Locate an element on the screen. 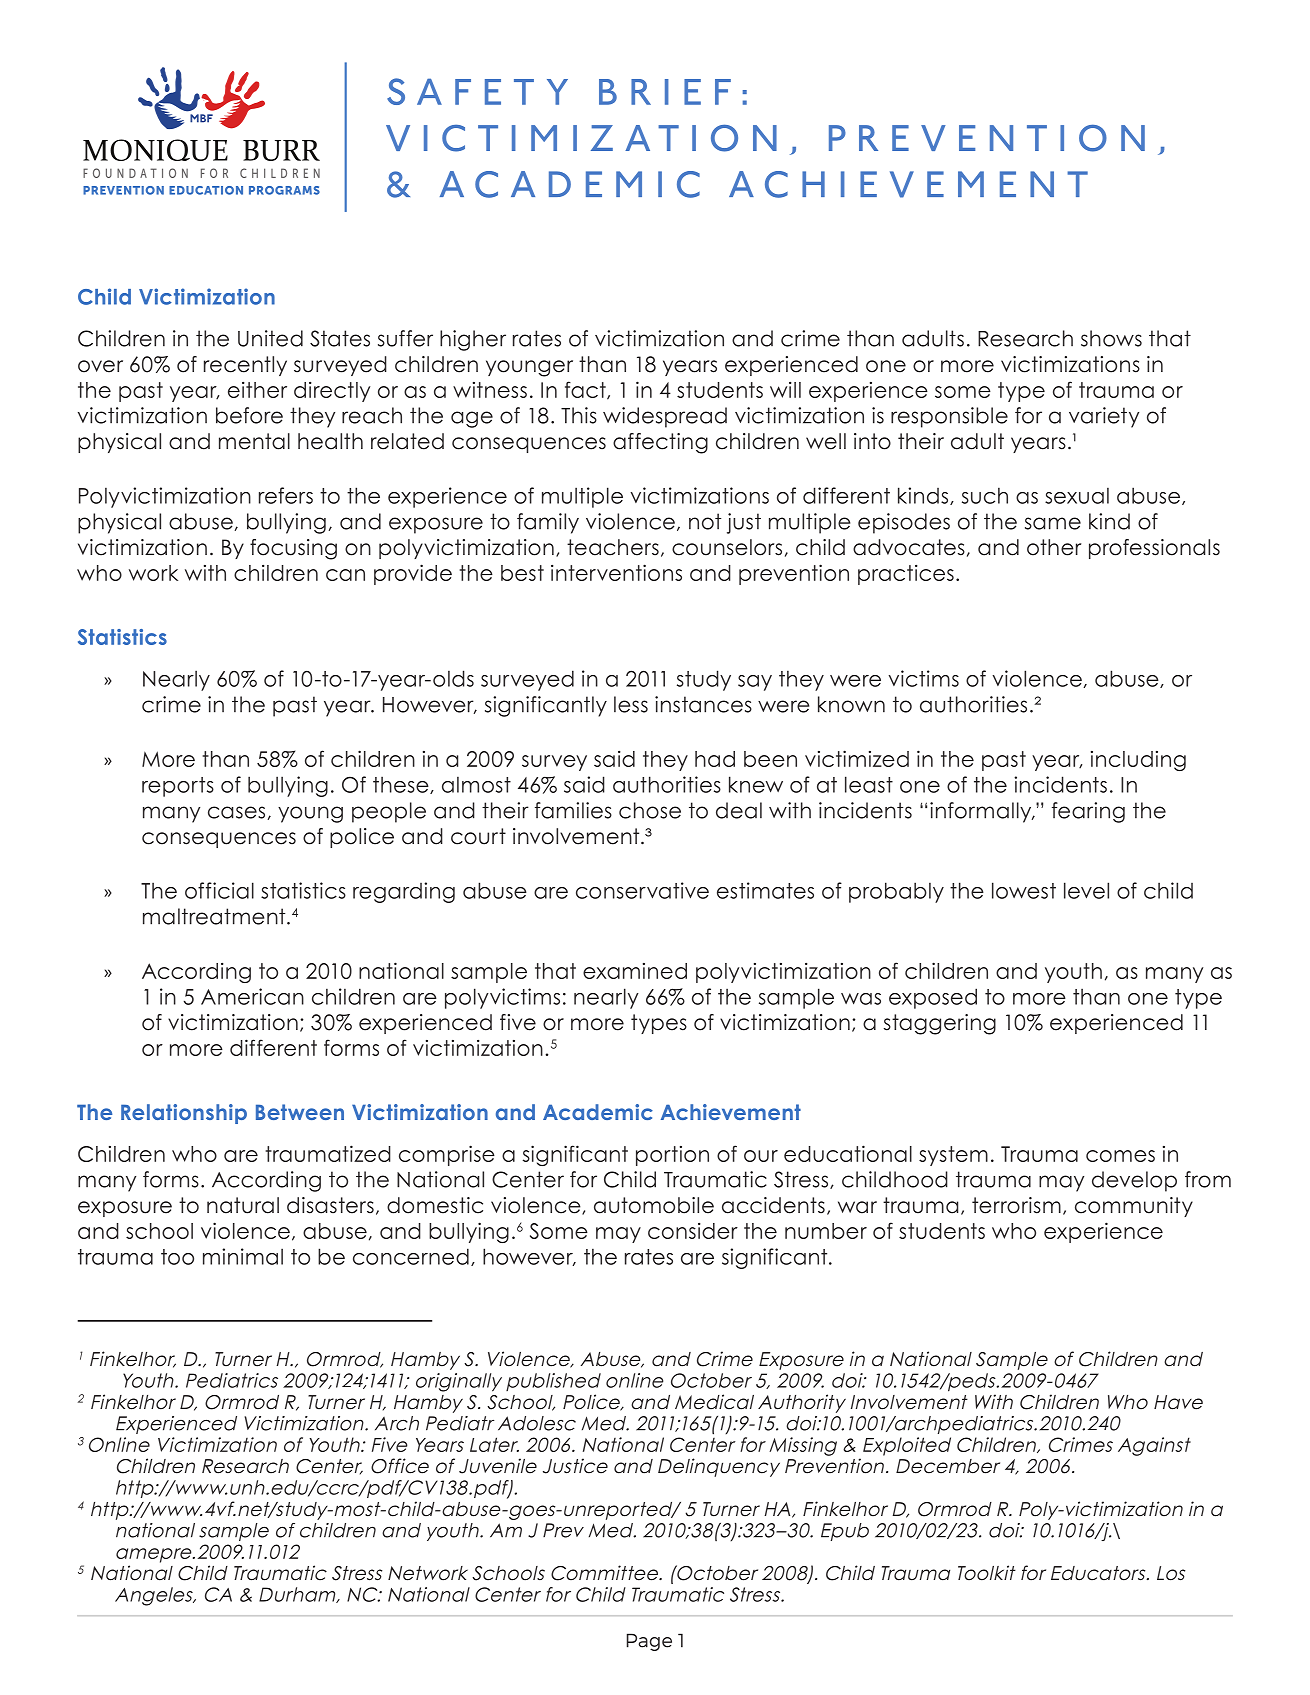  American is located at coordinates (252, 996).
